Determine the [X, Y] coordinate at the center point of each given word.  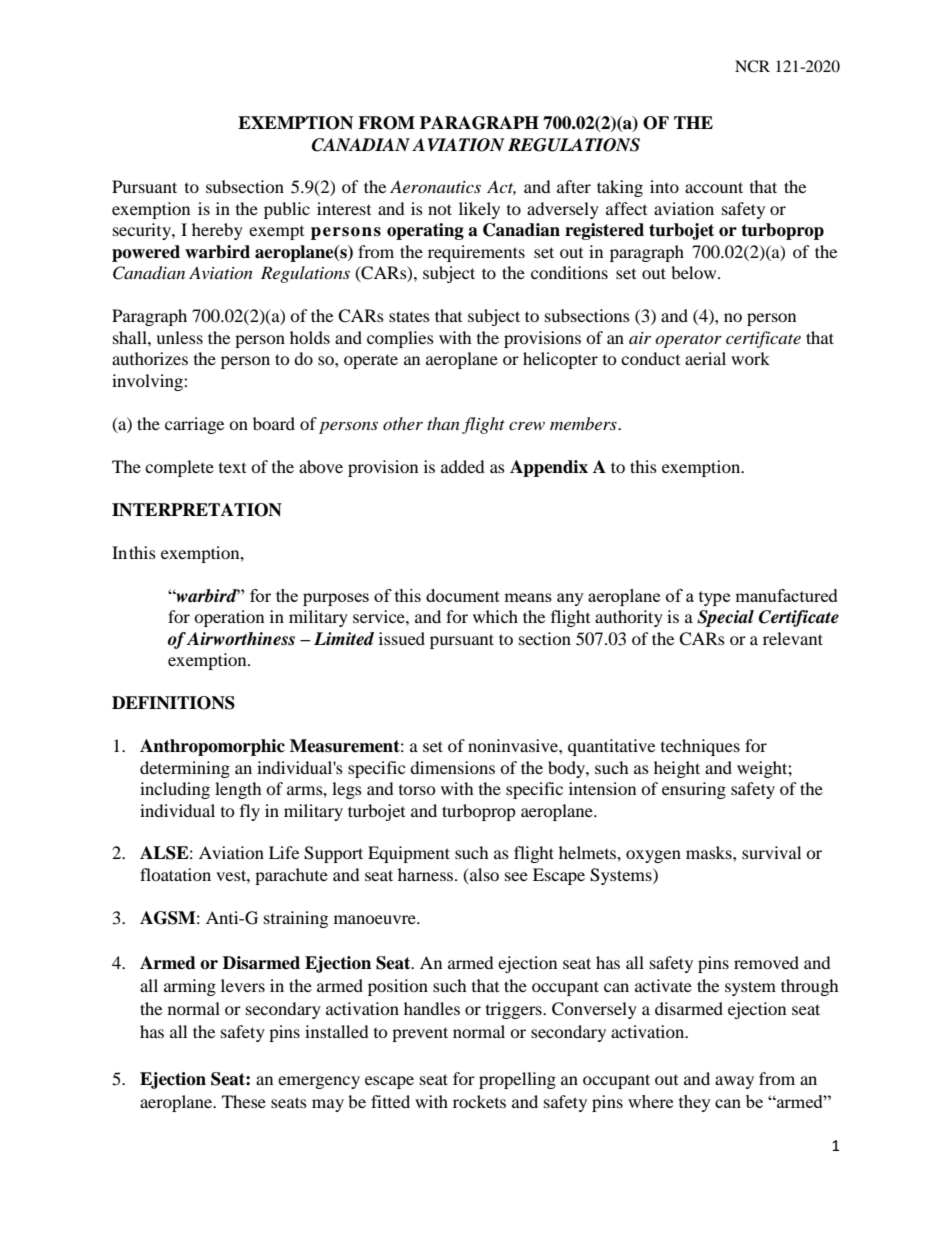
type [714, 598]
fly [250, 812]
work [750, 358]
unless [179, 337]
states [409, 316]
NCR [752, 66]
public [287, 210]
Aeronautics [435, 186]
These [244, 1101]
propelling [517, 1080]
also [483, 876]
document [463, 595]
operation [229, 618]
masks [710, 852]
